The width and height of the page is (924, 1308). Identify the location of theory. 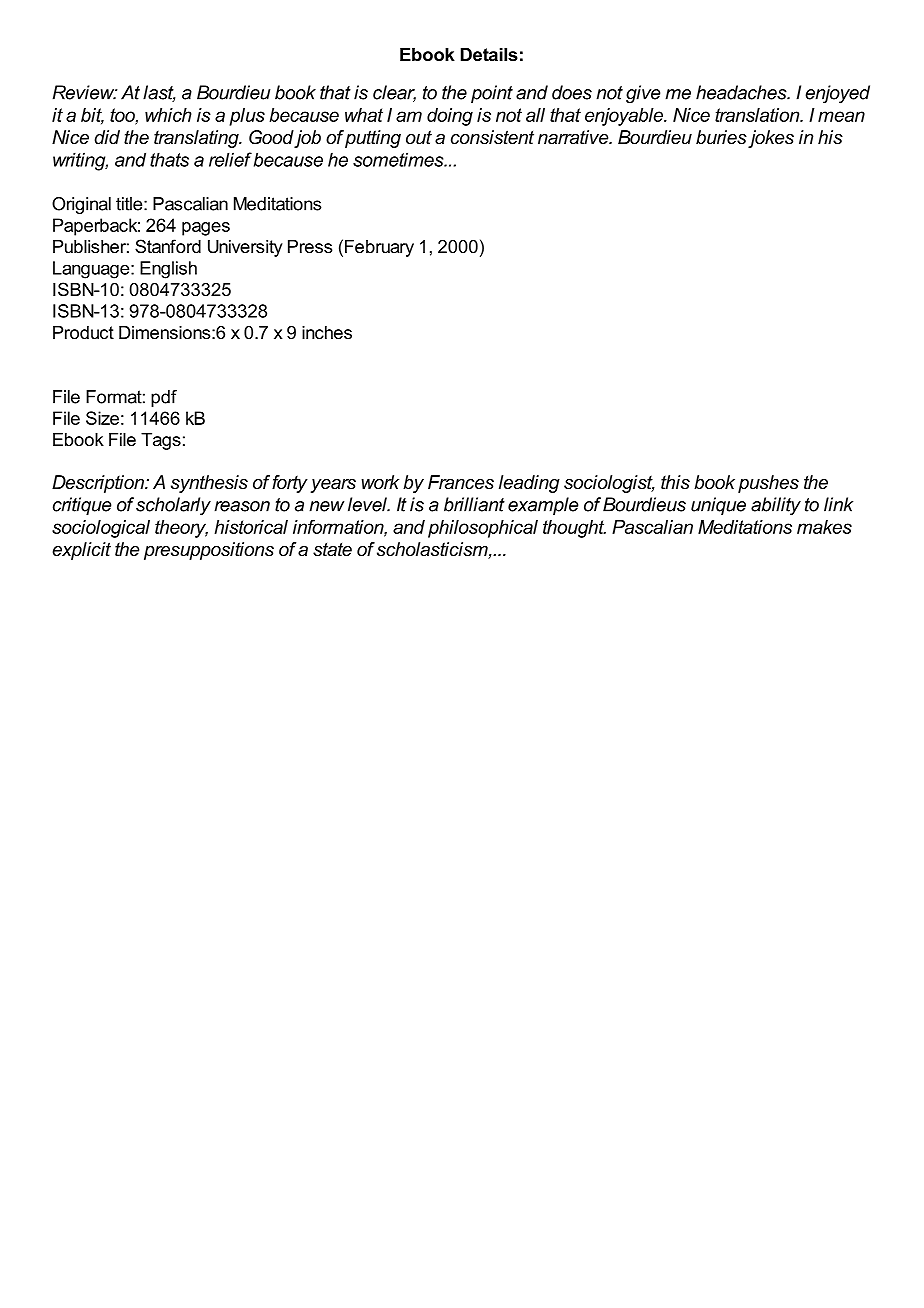
(181, 529).
